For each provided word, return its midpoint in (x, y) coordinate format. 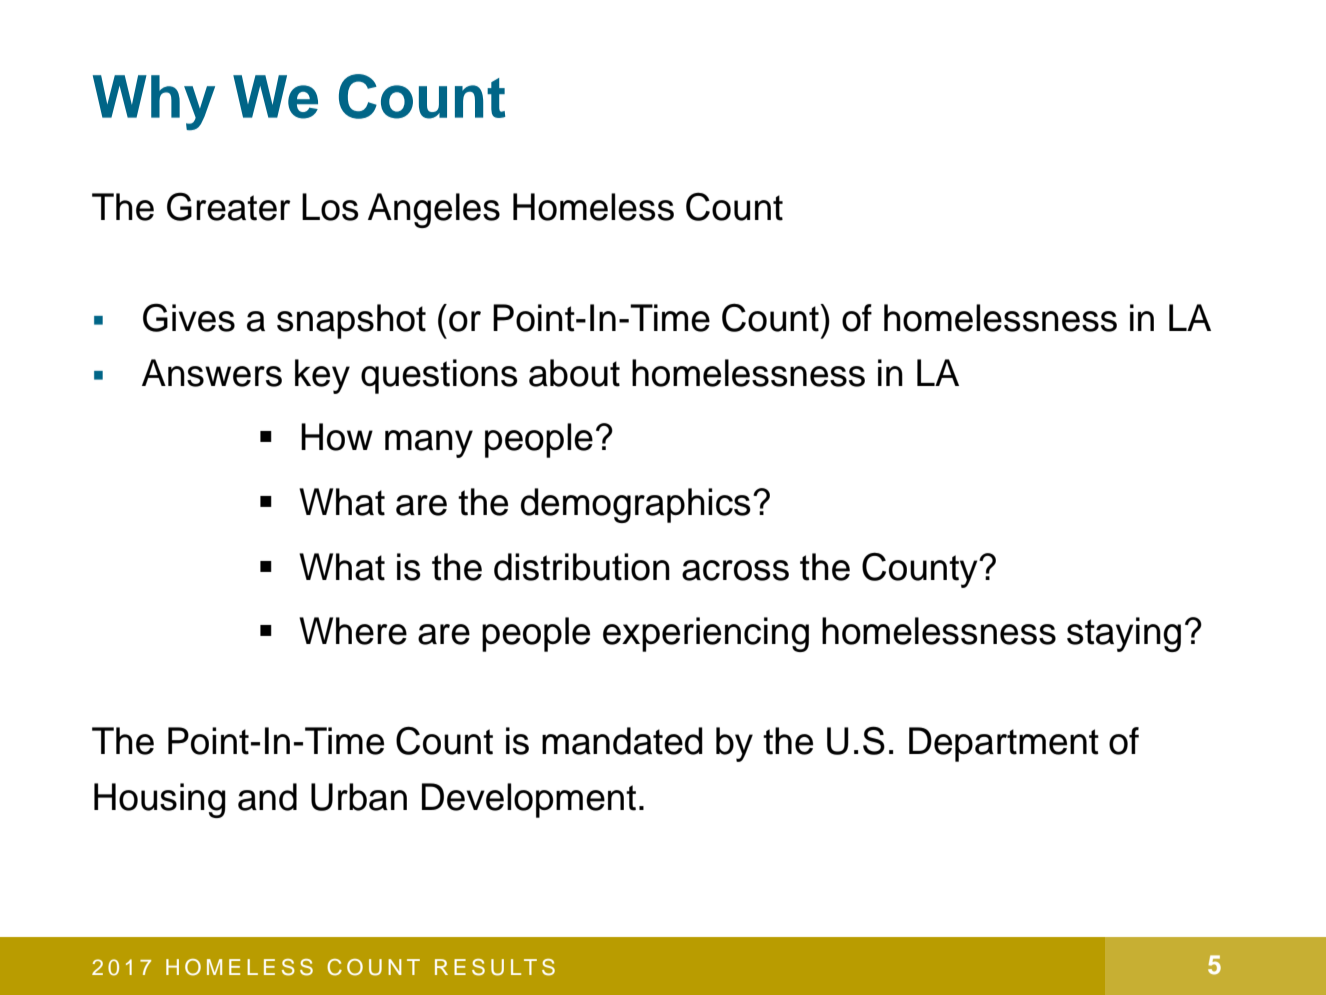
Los (330, 207)
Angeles (434, 210)
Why (154, 102)
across (735, 570)
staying (1124, 634)
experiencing (706, 634)
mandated (622, 741)
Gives (189, 317)
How (337, 437)
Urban (359, 797)
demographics (636, 505)
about (574, 373)
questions (439, 376)
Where (353, 631)
